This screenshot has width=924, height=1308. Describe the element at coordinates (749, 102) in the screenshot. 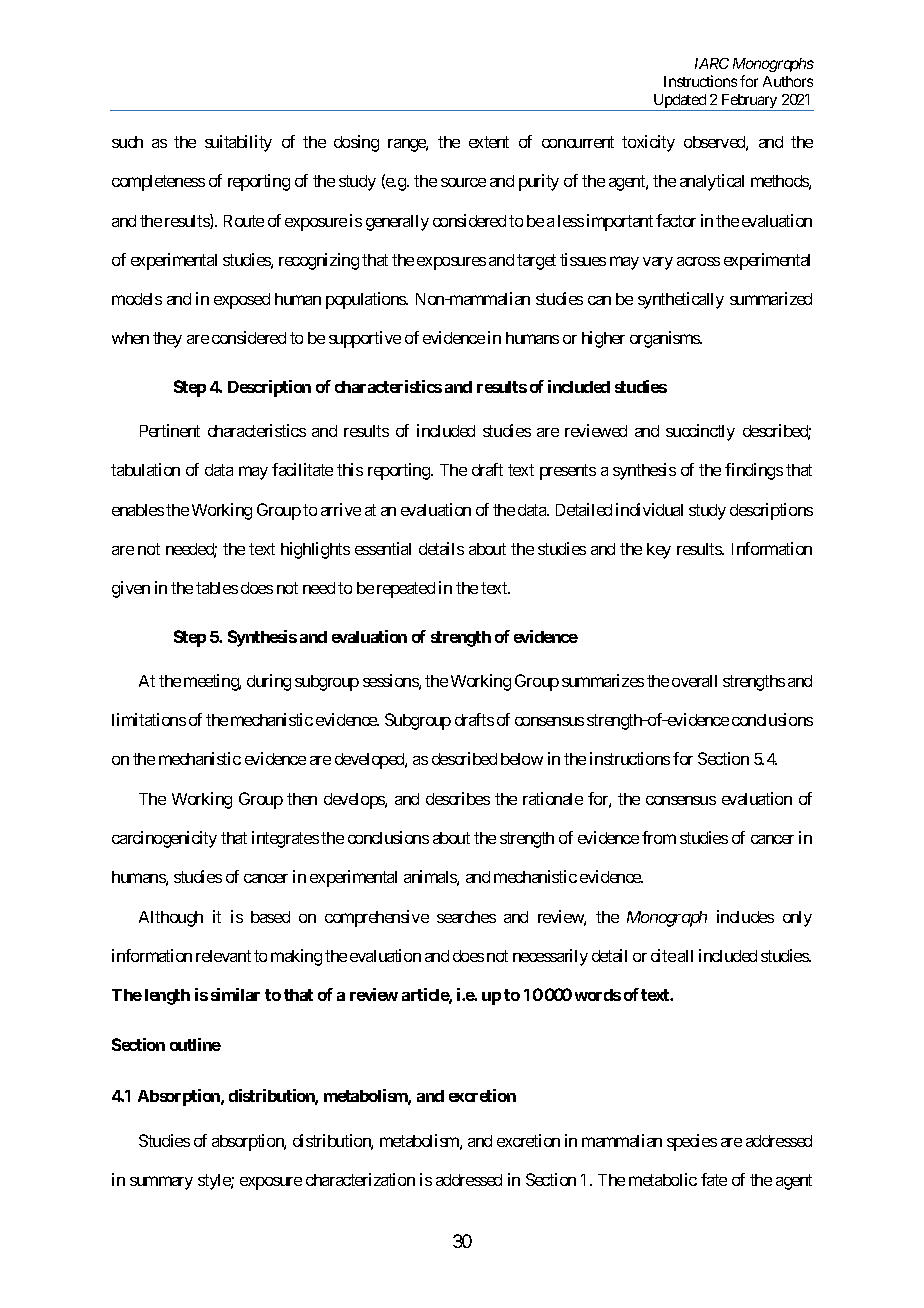

I see `February` at that location.
